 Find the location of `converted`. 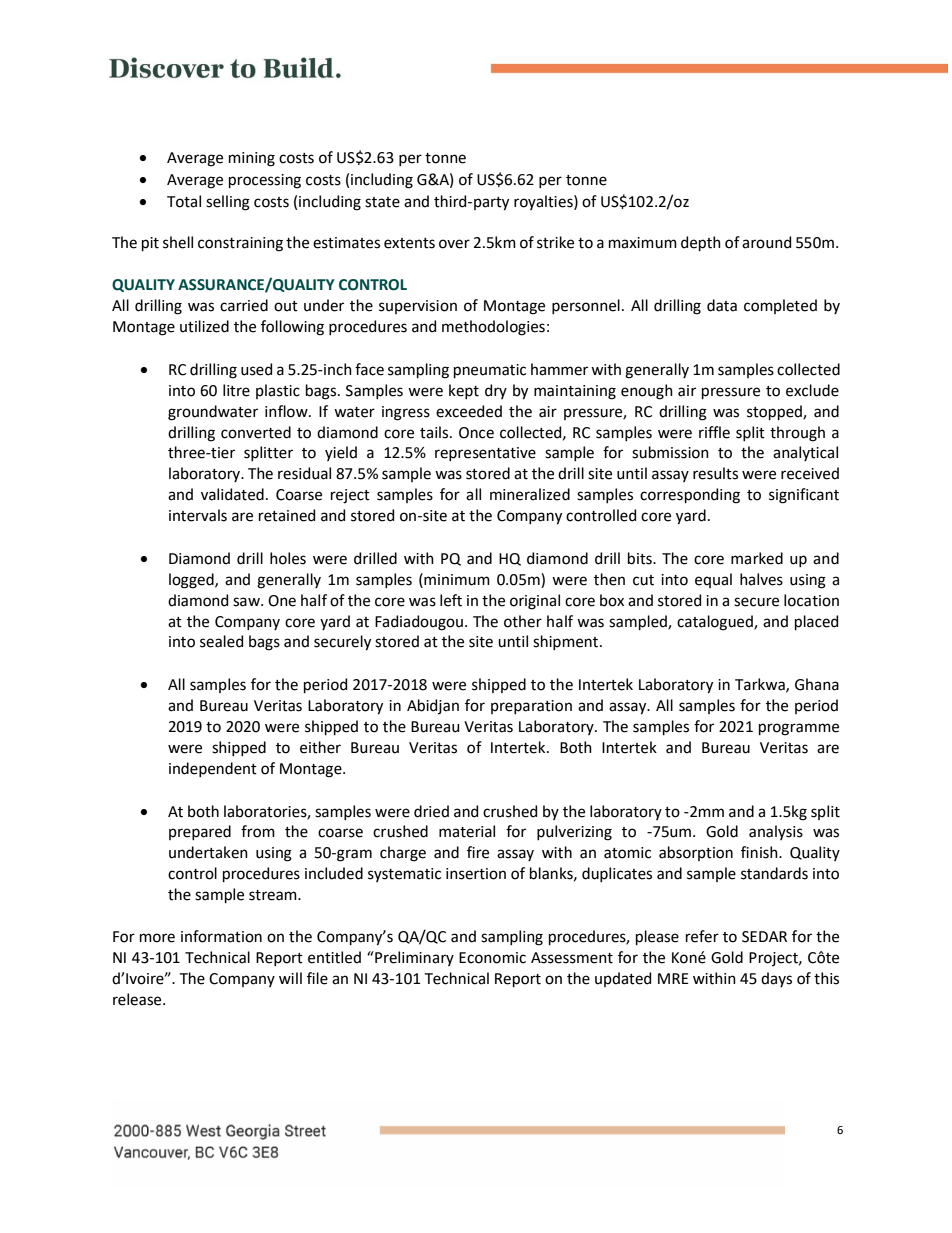

converted is located at coordinates (256, 432).
